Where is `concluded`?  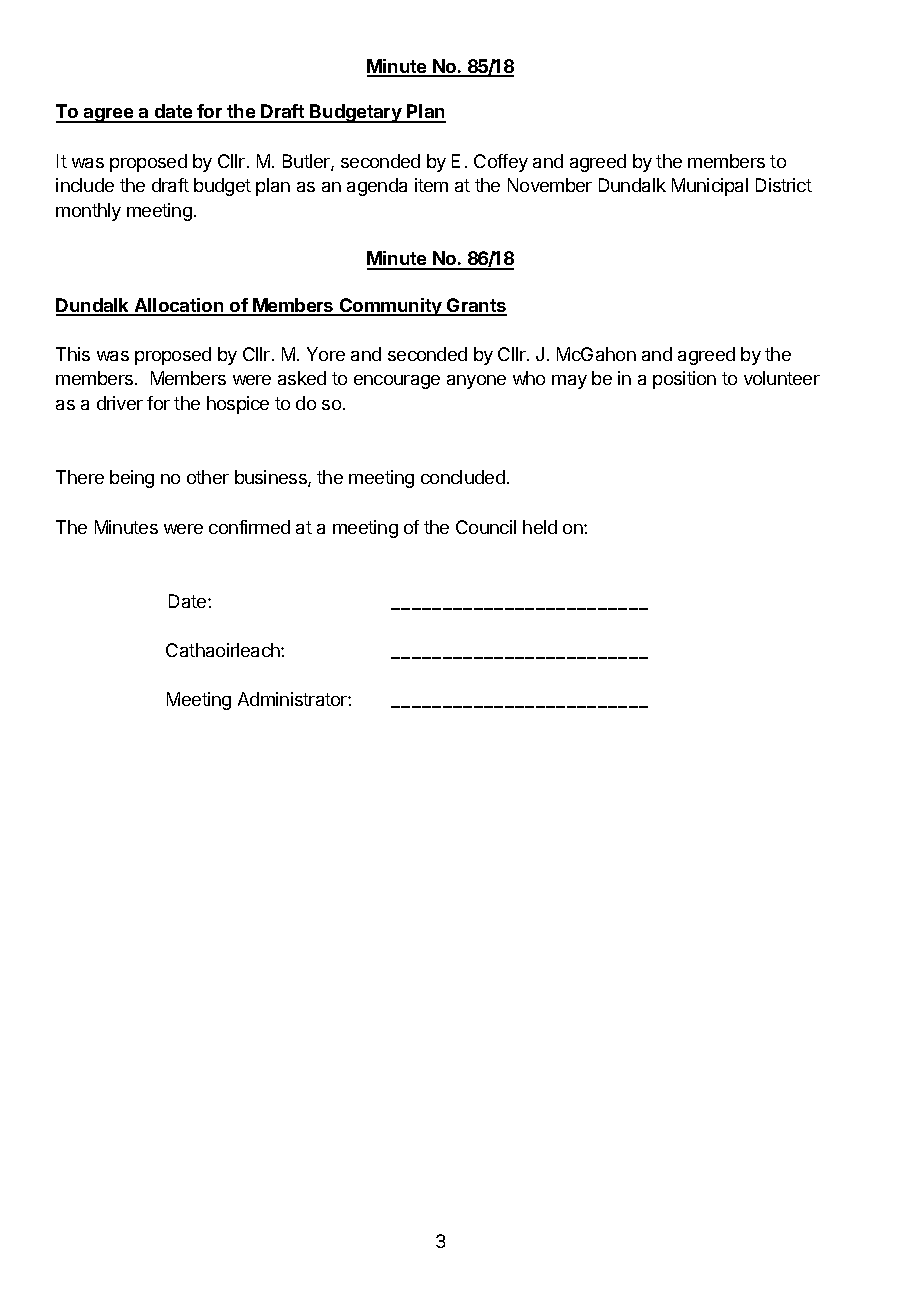
concluded is located at coordinates (463, 477).
